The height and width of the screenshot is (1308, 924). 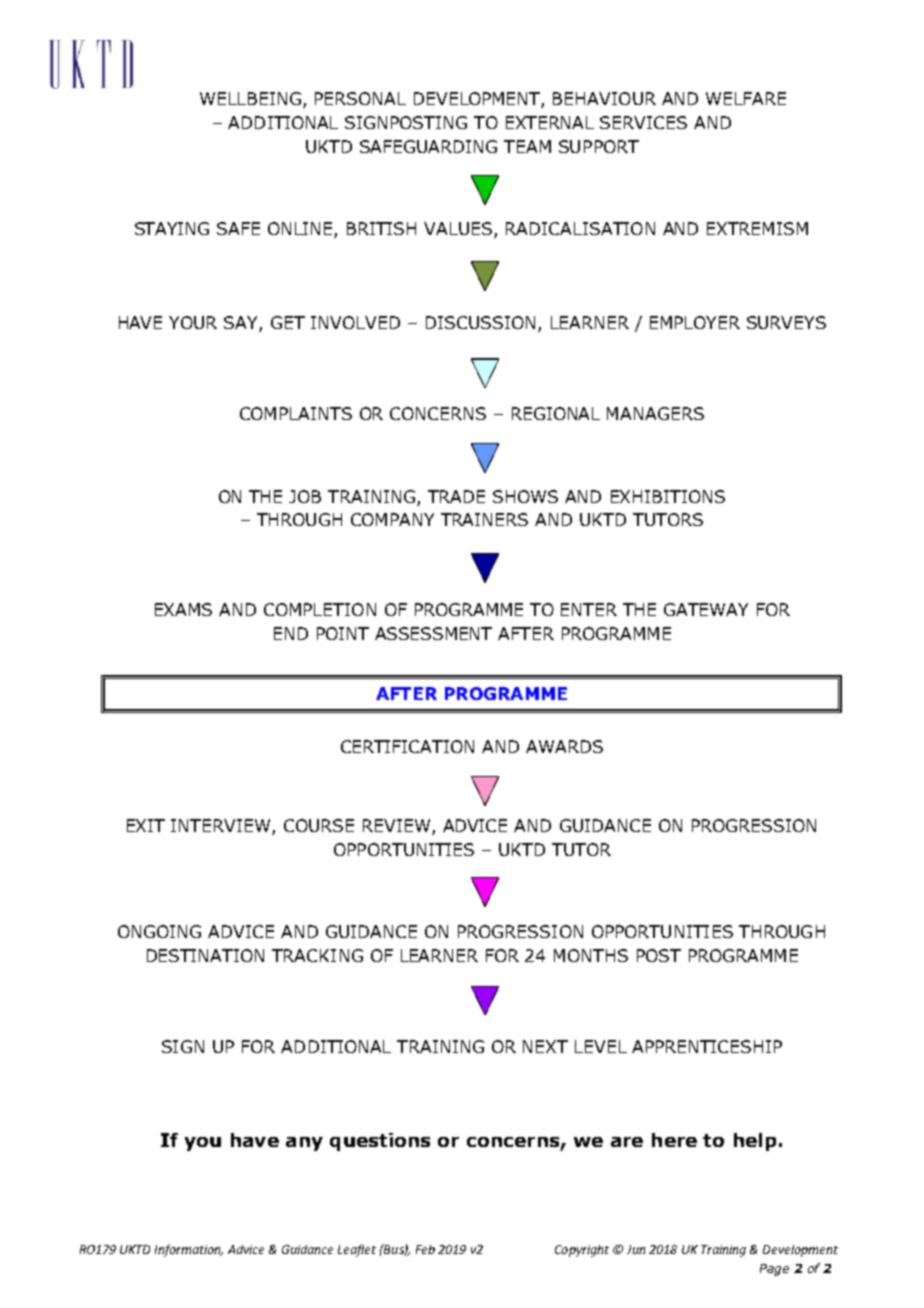 What do you see at coordinates (205, 955) in the screenshot?
I see `DESTINATION` at bounding box center [205, 955].
